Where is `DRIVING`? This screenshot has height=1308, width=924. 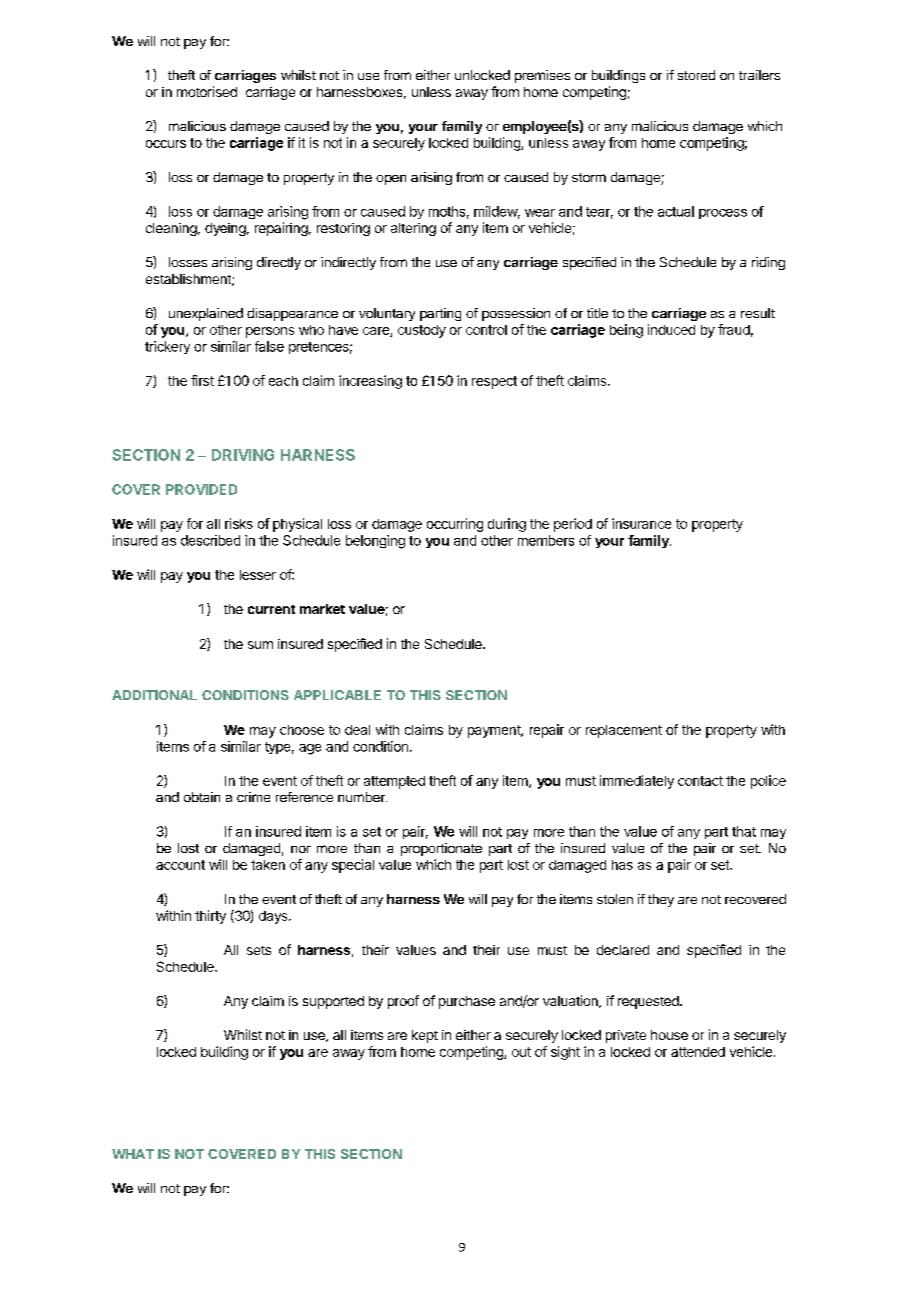
DRIVING is located at coordinates (243, 455).
